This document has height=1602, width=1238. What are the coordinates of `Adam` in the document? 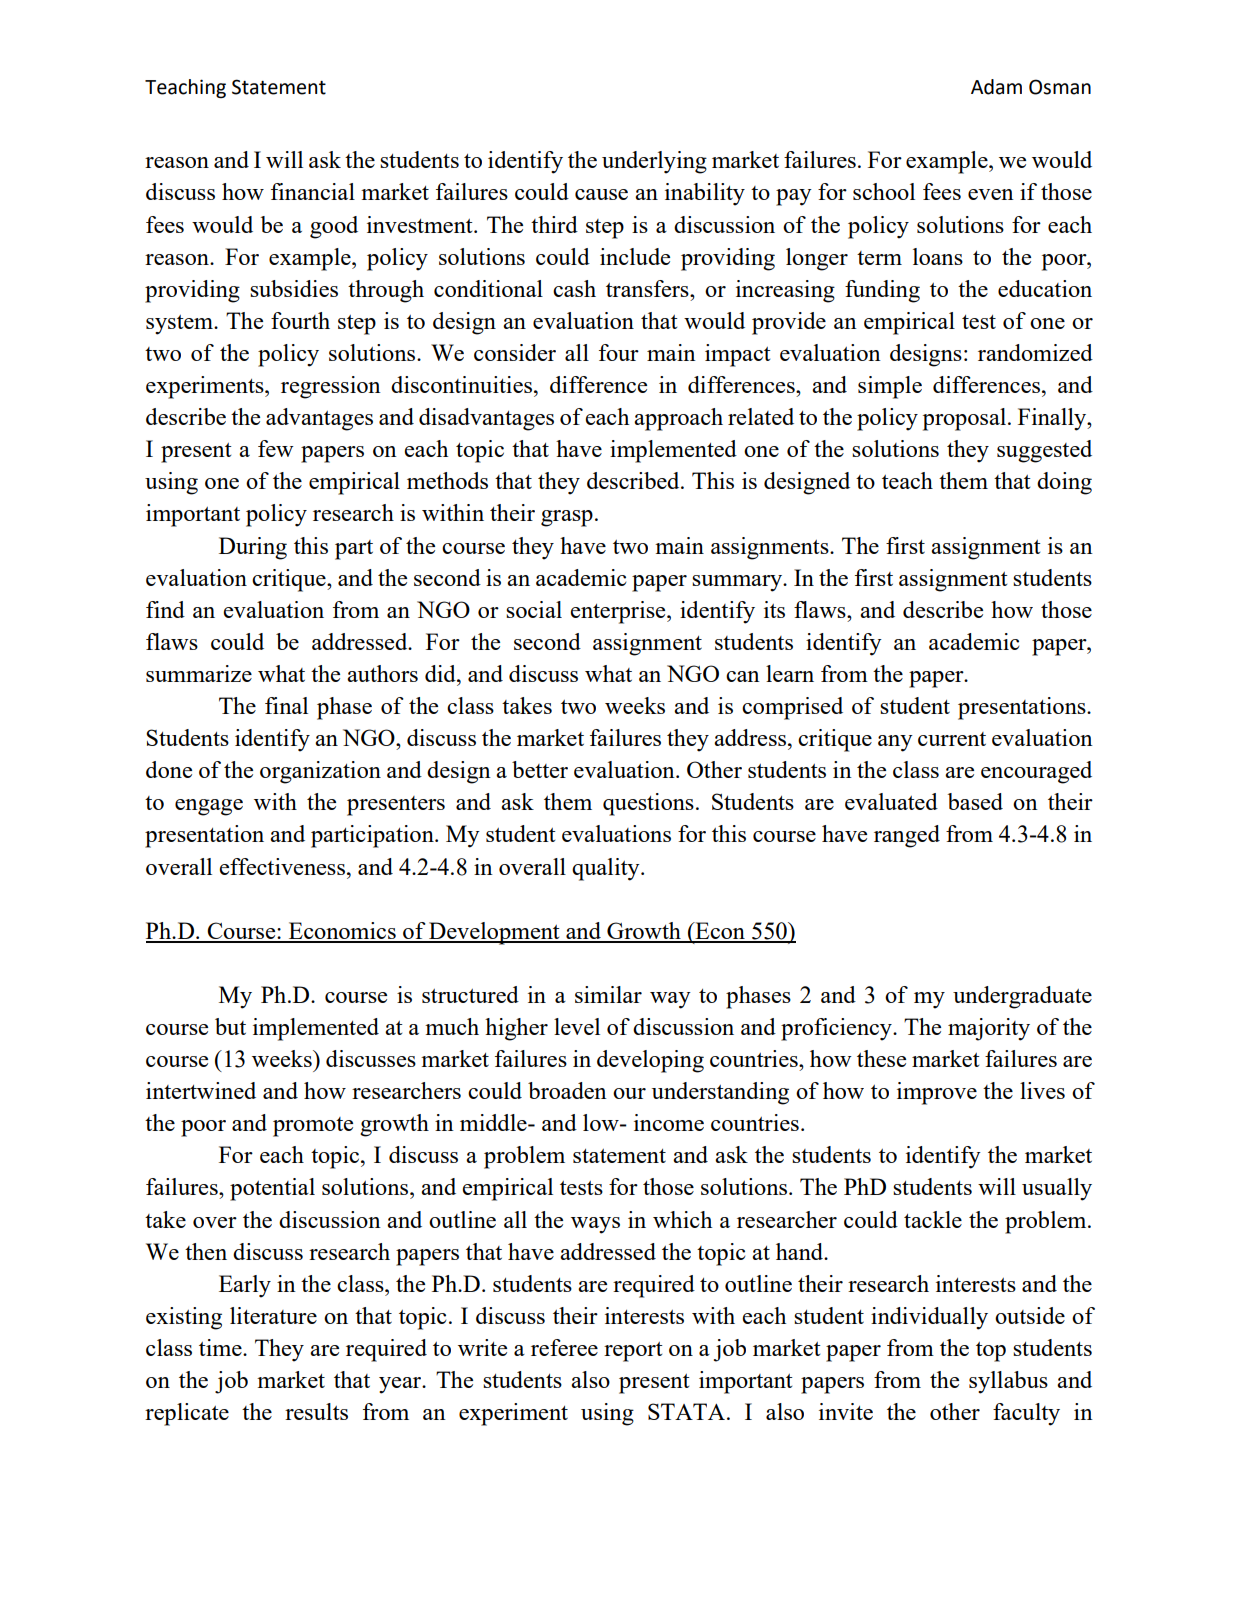 It's located at (996, 87).
